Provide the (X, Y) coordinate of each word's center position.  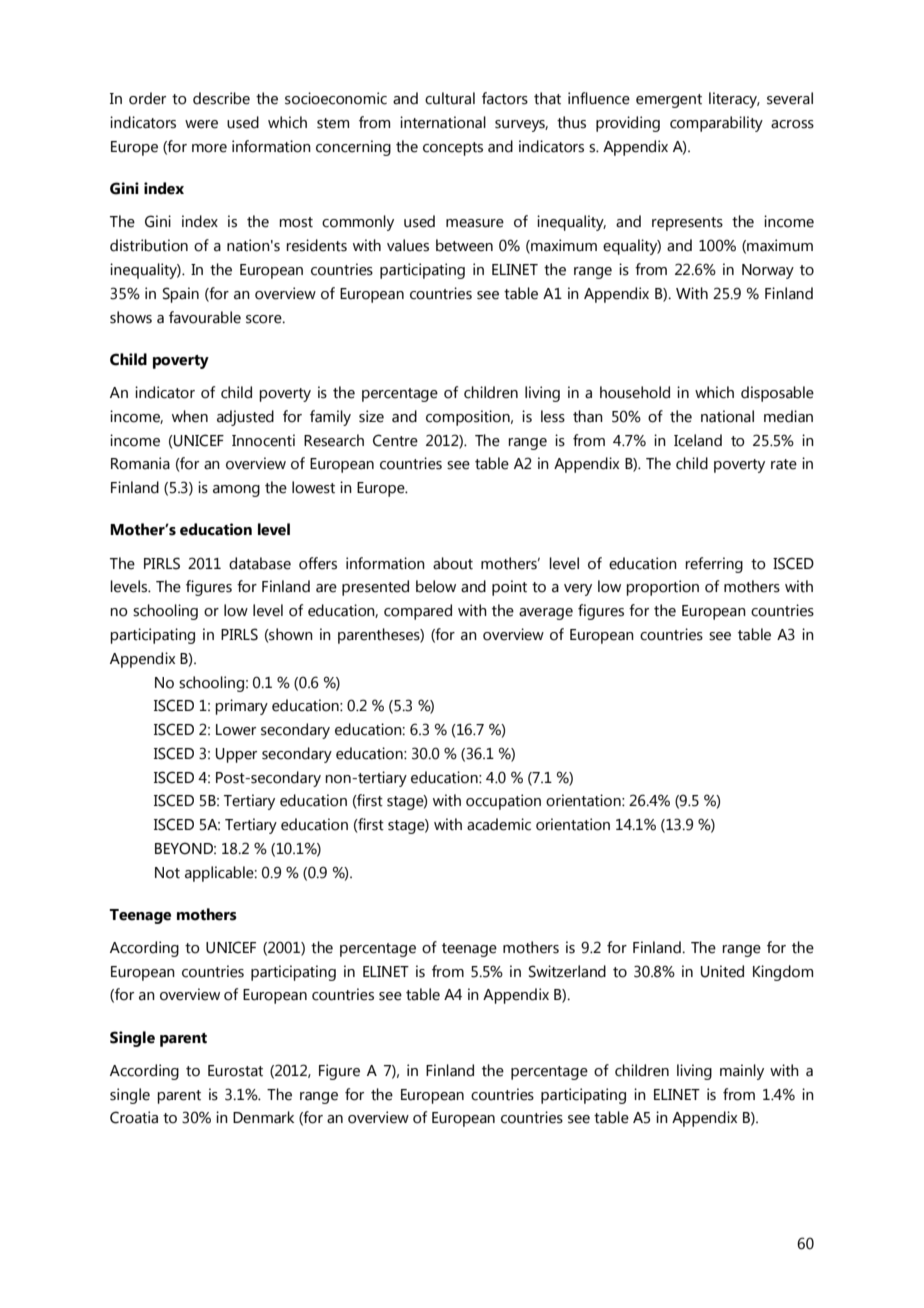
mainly (742, 1072)
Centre (395, 440)
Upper (236, 755)
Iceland (698, 440)
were (201, 124)
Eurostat (235, 1071)
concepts (453, 149)
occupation (503, 802)
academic (499, 824)
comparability (716, 124)
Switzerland (567, 971)
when (190, 416)
